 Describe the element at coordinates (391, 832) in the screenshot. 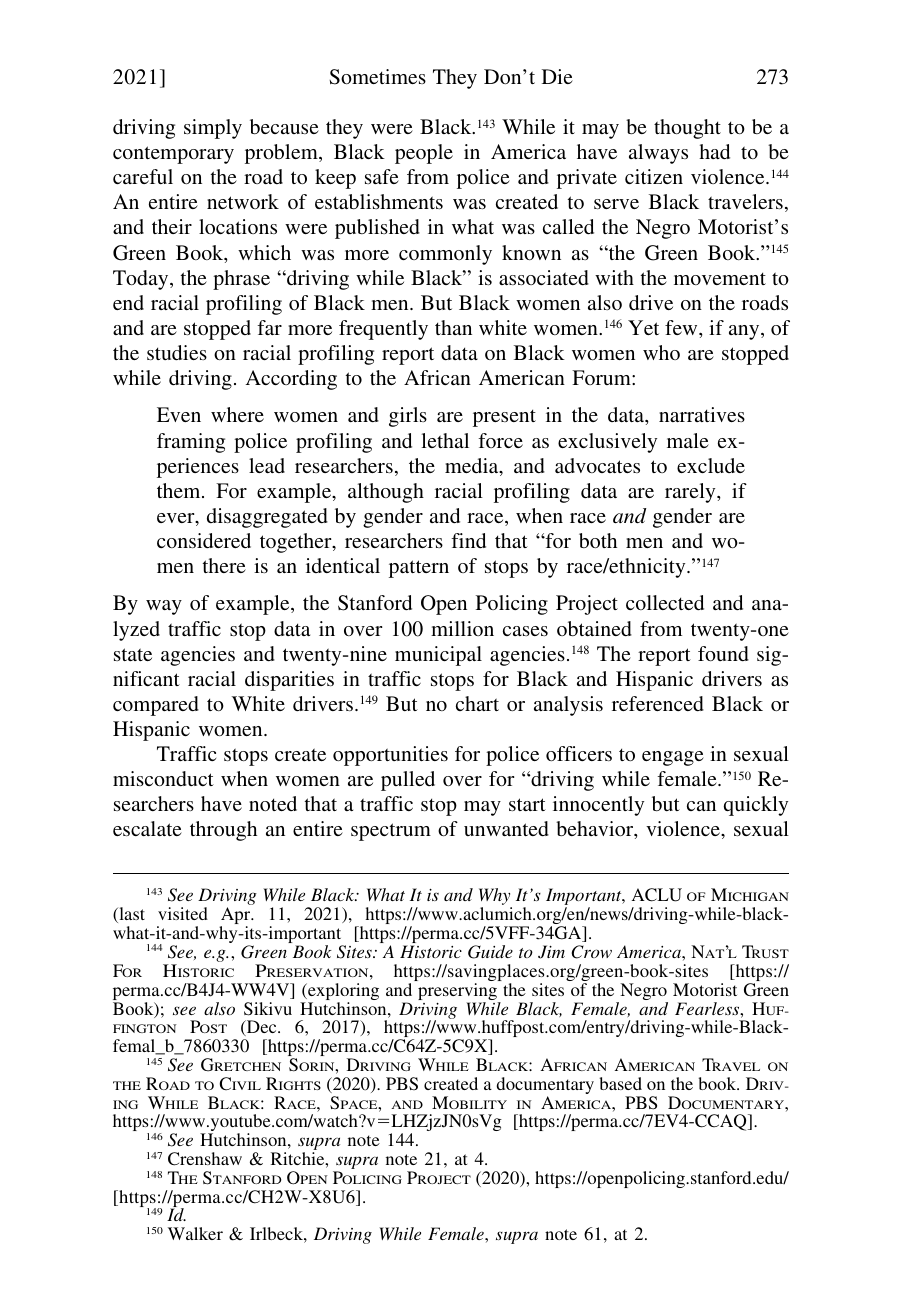

I see `spectrum` at that location.
